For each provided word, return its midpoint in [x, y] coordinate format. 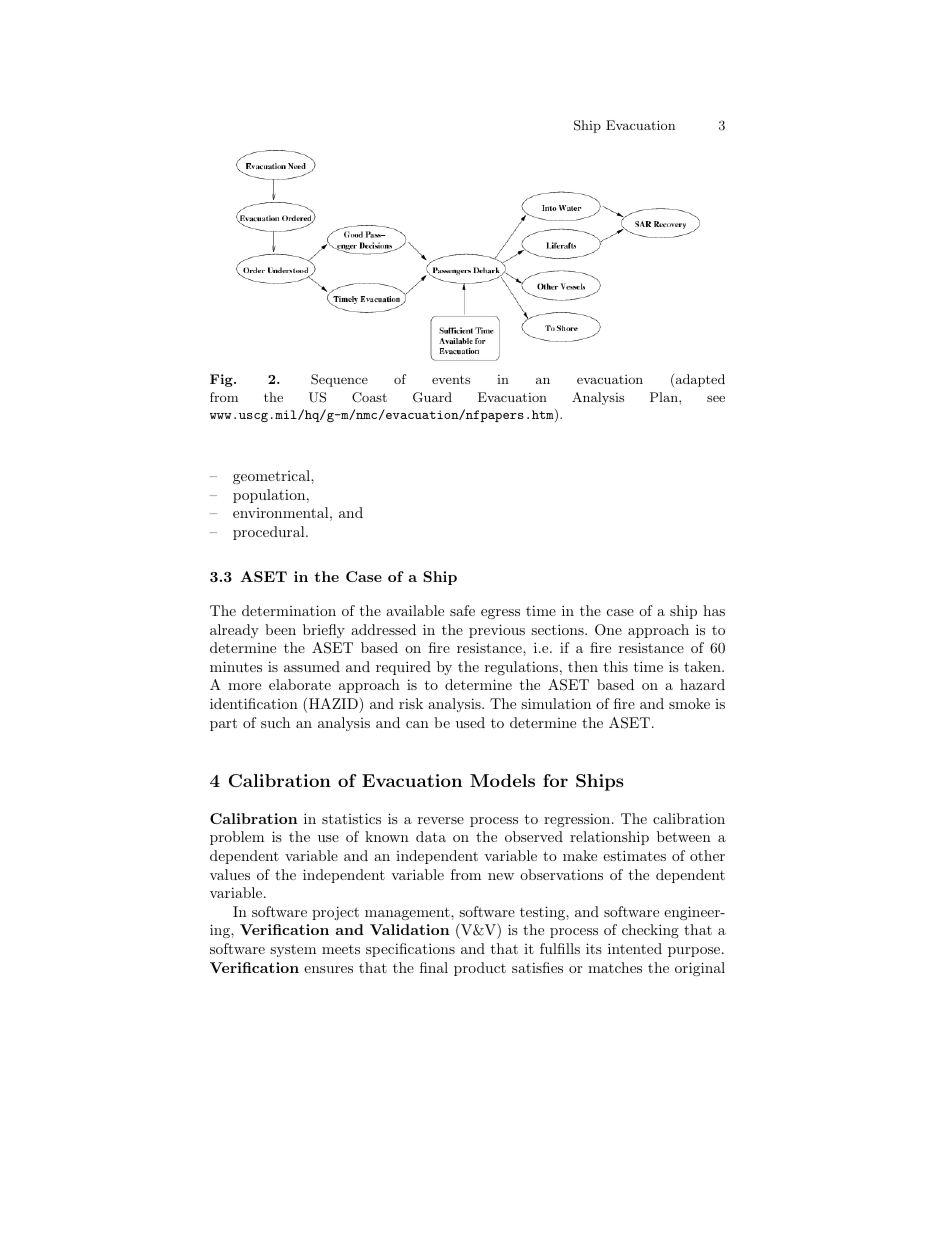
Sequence [339, 380]
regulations [521, 668]
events [451, 379]
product [480, 969]
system [293, 950]
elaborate [300, 684]
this [615, 666]
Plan [665, 397]
